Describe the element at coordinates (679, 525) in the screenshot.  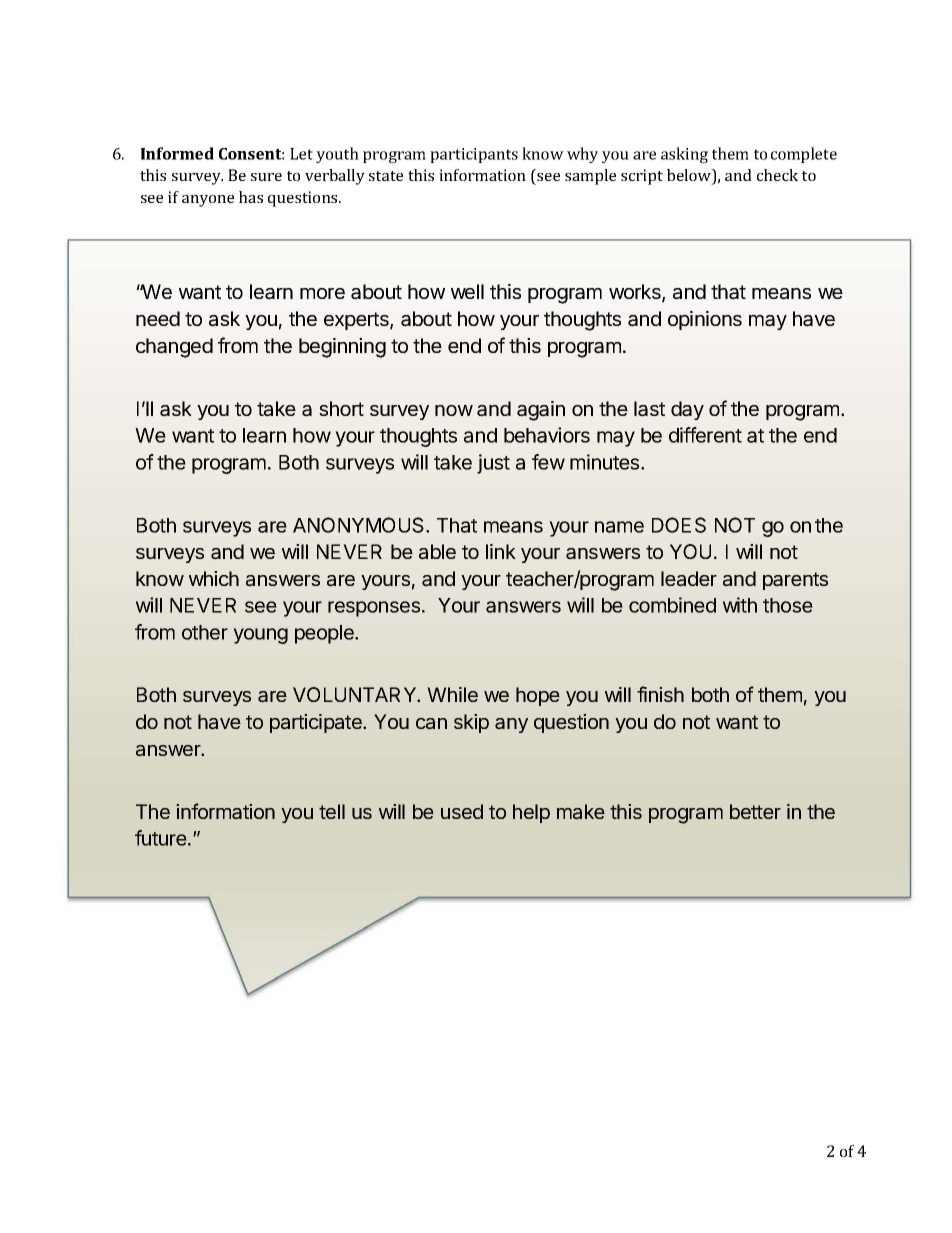
I see `DOES` at that location.
